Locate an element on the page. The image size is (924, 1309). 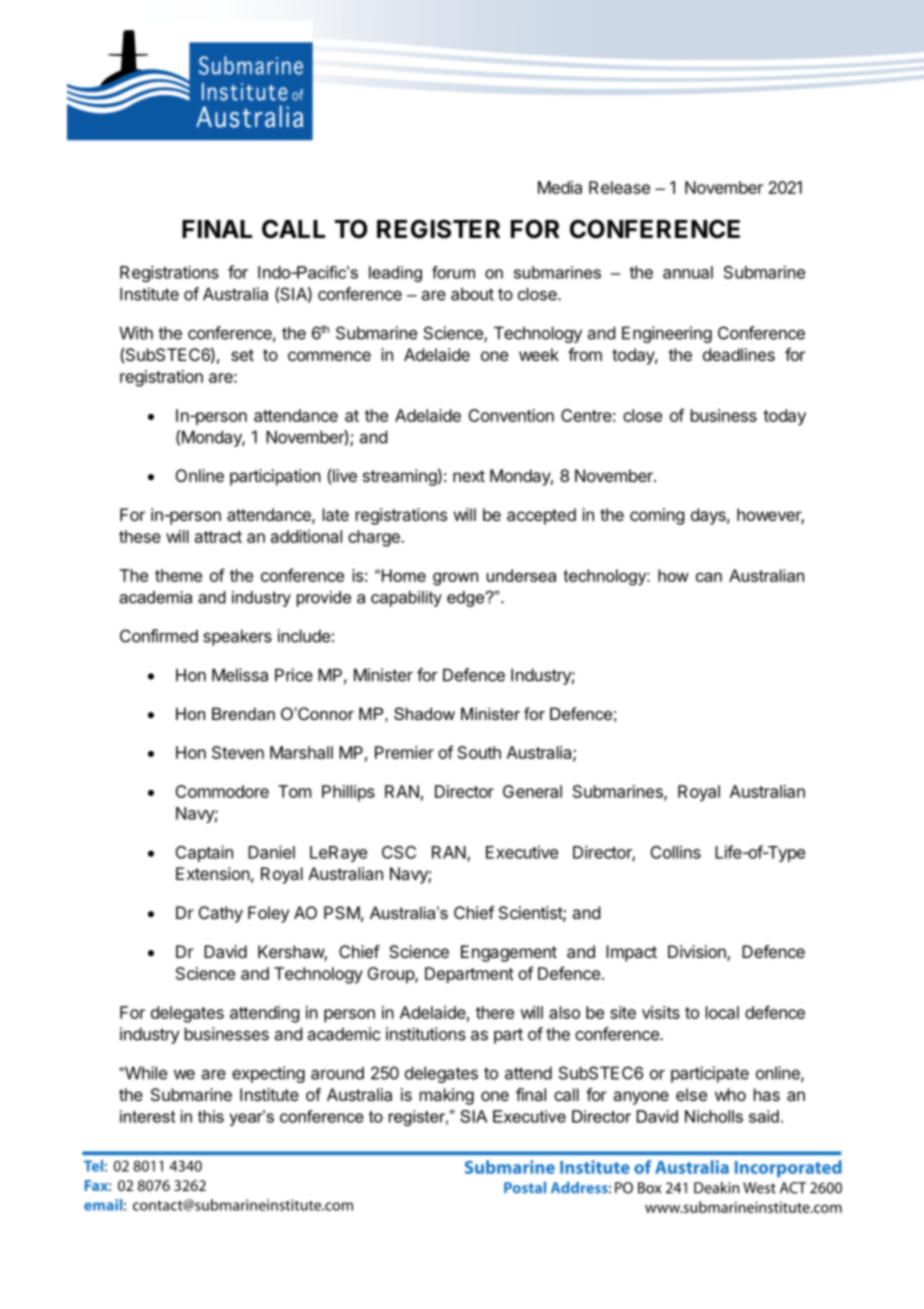
With is located at coordinates (136, 333).
